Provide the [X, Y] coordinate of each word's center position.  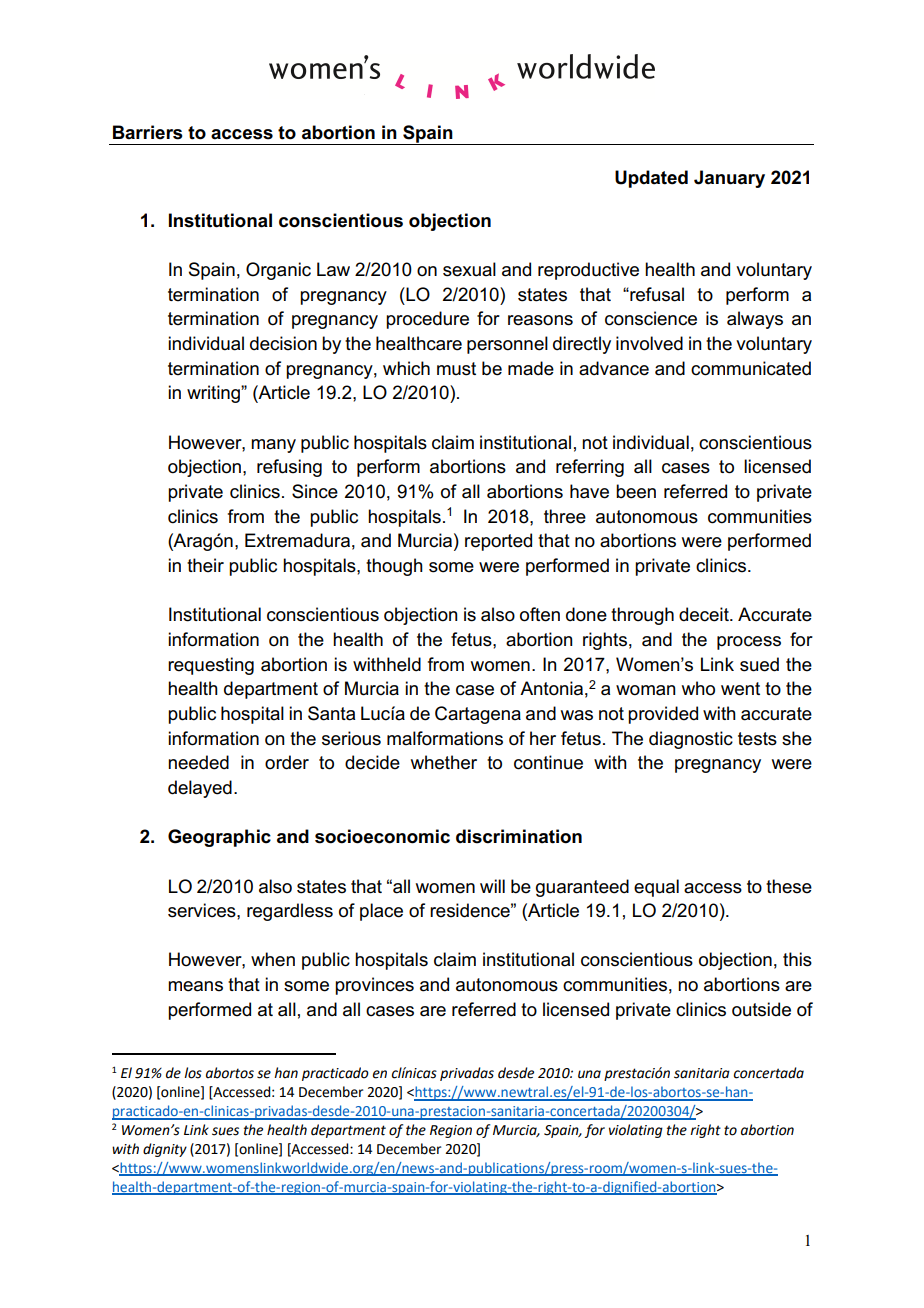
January [729, 179]
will [492, 886]
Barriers [148, 132]
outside [761, 1009]
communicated [751, 368]
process [749, 643]
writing [214, 394]
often [540, 614]
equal [656, 888]
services [203, 910]
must [456, 369]
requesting [211, 666]
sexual [469, 269]
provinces [374, 986]
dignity [165, 1150]
